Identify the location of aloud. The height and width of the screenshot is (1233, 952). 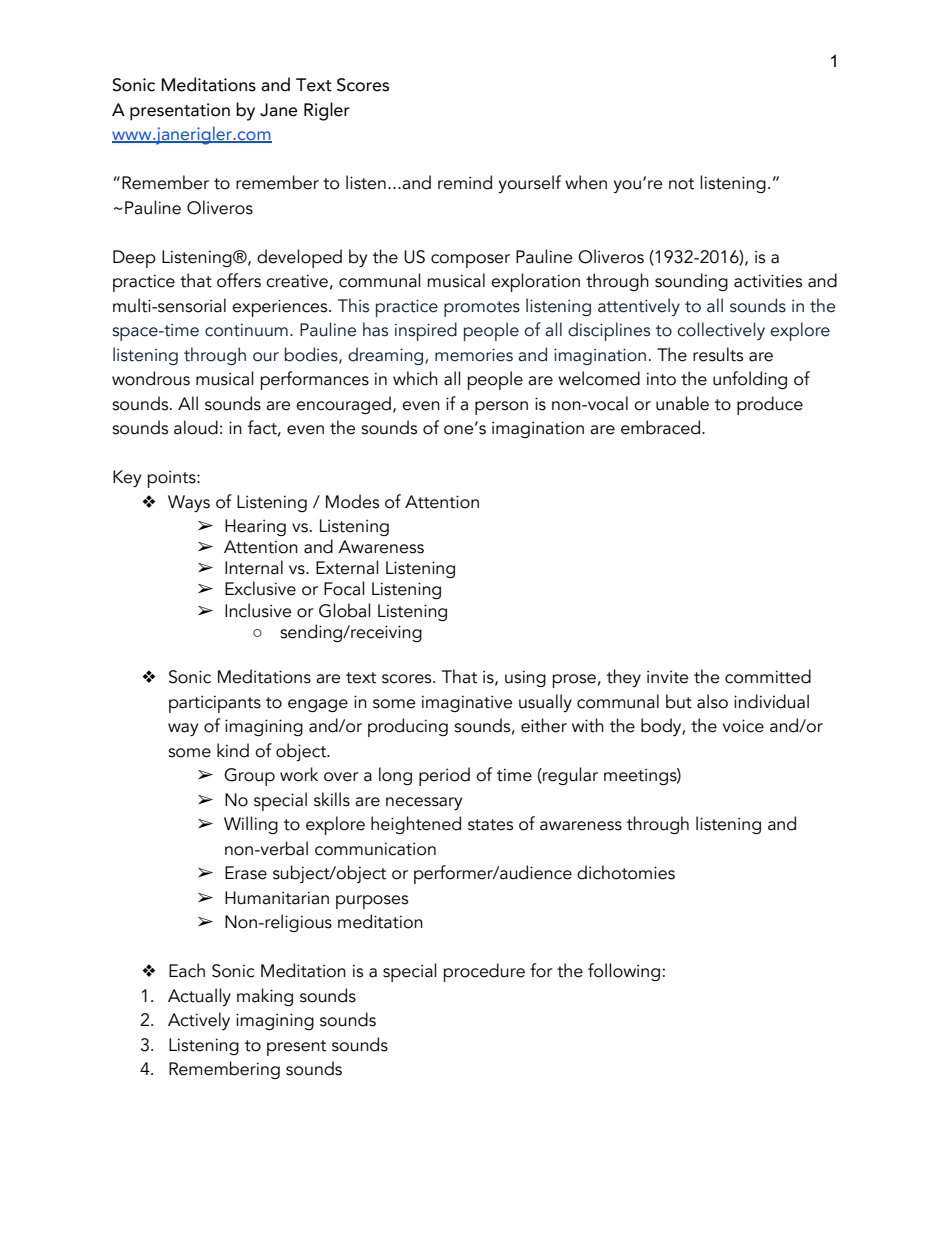
(196, 427).
